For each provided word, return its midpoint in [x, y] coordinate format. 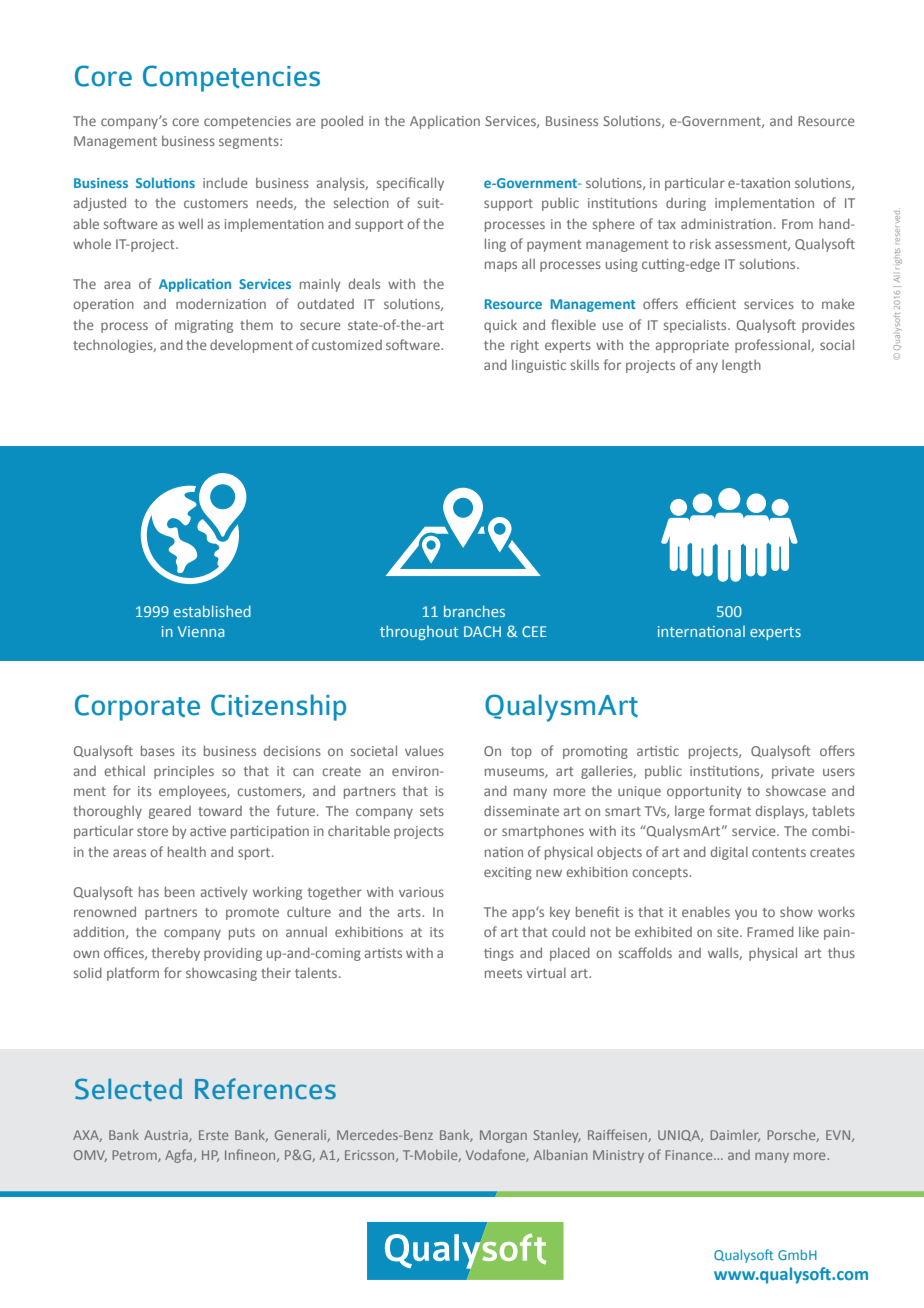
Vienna [201, 631]
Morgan [503, 1136]
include [225, 182]
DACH [482, 631]
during [686, 204]
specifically [410, 184]
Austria [167, 1136]
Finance [690, 1155]
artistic [658, 751]
